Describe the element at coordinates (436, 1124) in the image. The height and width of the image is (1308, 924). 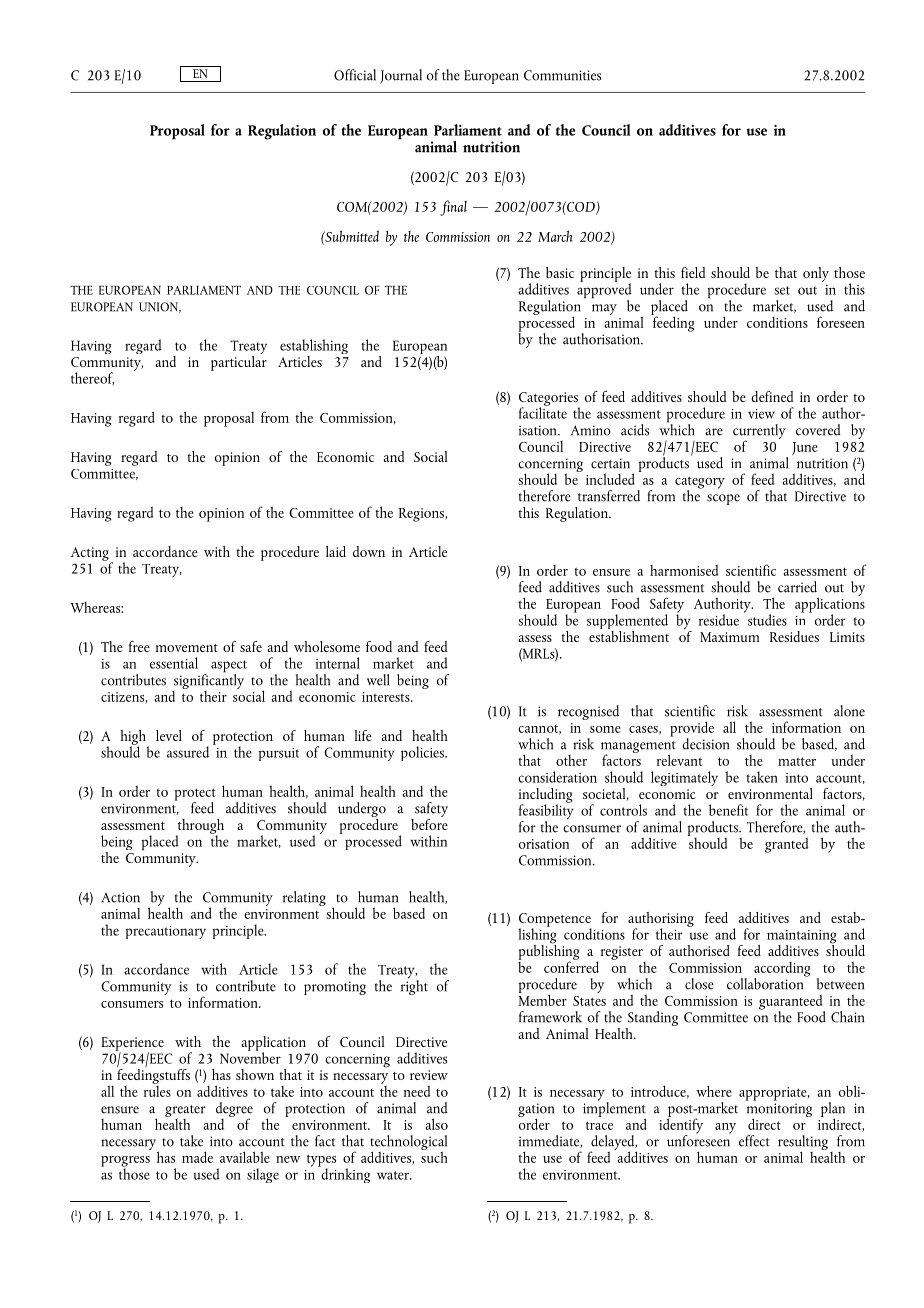
I see `also` at that location.
